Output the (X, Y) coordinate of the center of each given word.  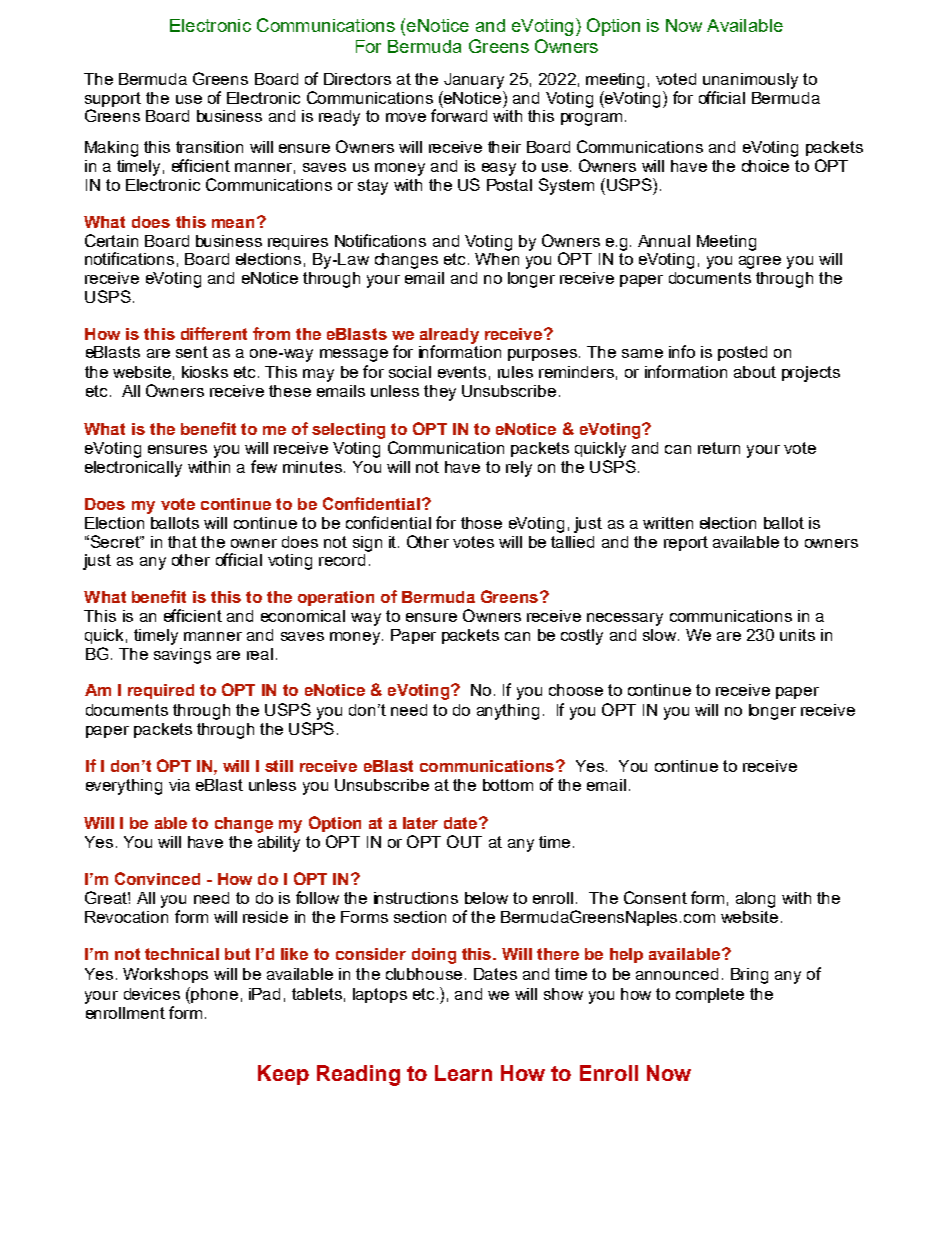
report (686, 543)
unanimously (750, 81)
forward (459, 114)
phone (214, 995)
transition (209, 147)
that (182, 542)
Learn (463, 1073)
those (481, 523)
